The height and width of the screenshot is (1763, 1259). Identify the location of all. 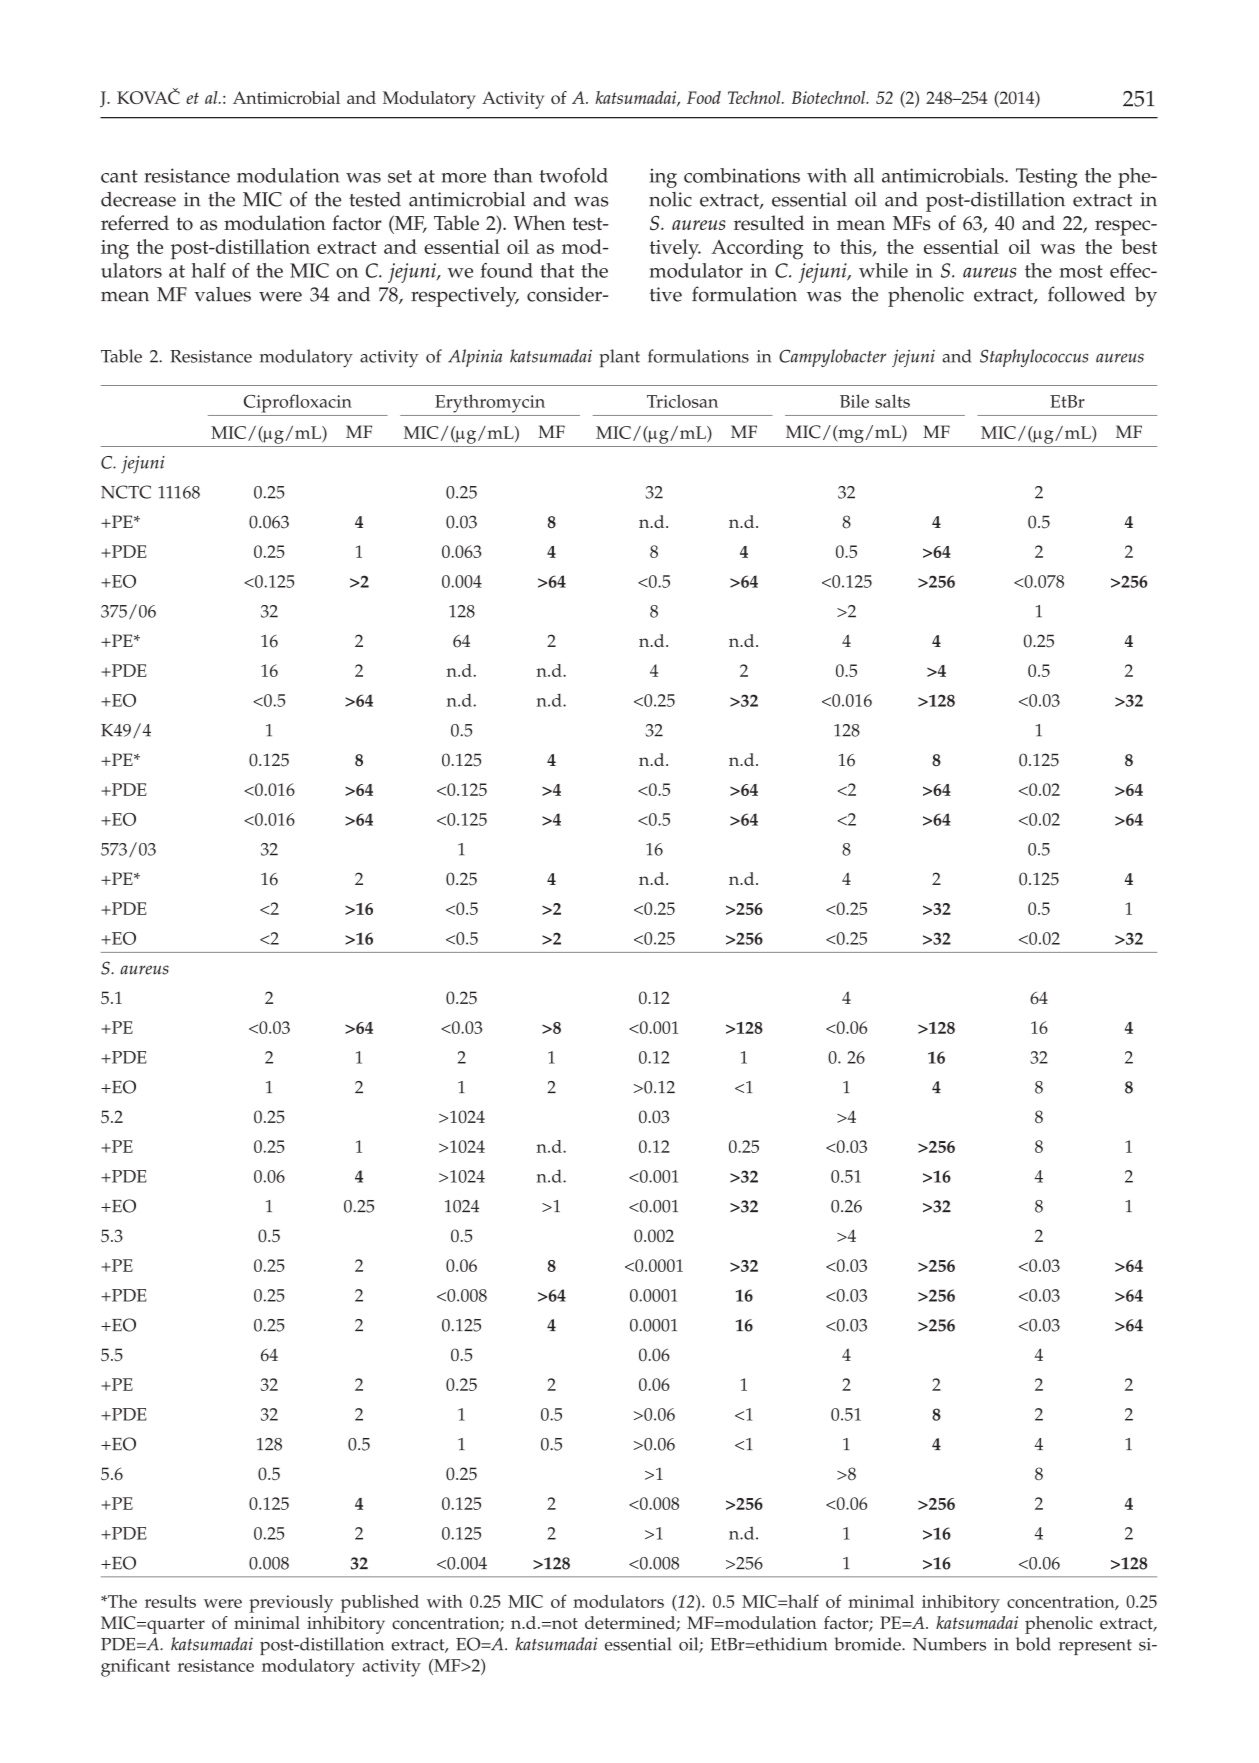
(864, 175).
